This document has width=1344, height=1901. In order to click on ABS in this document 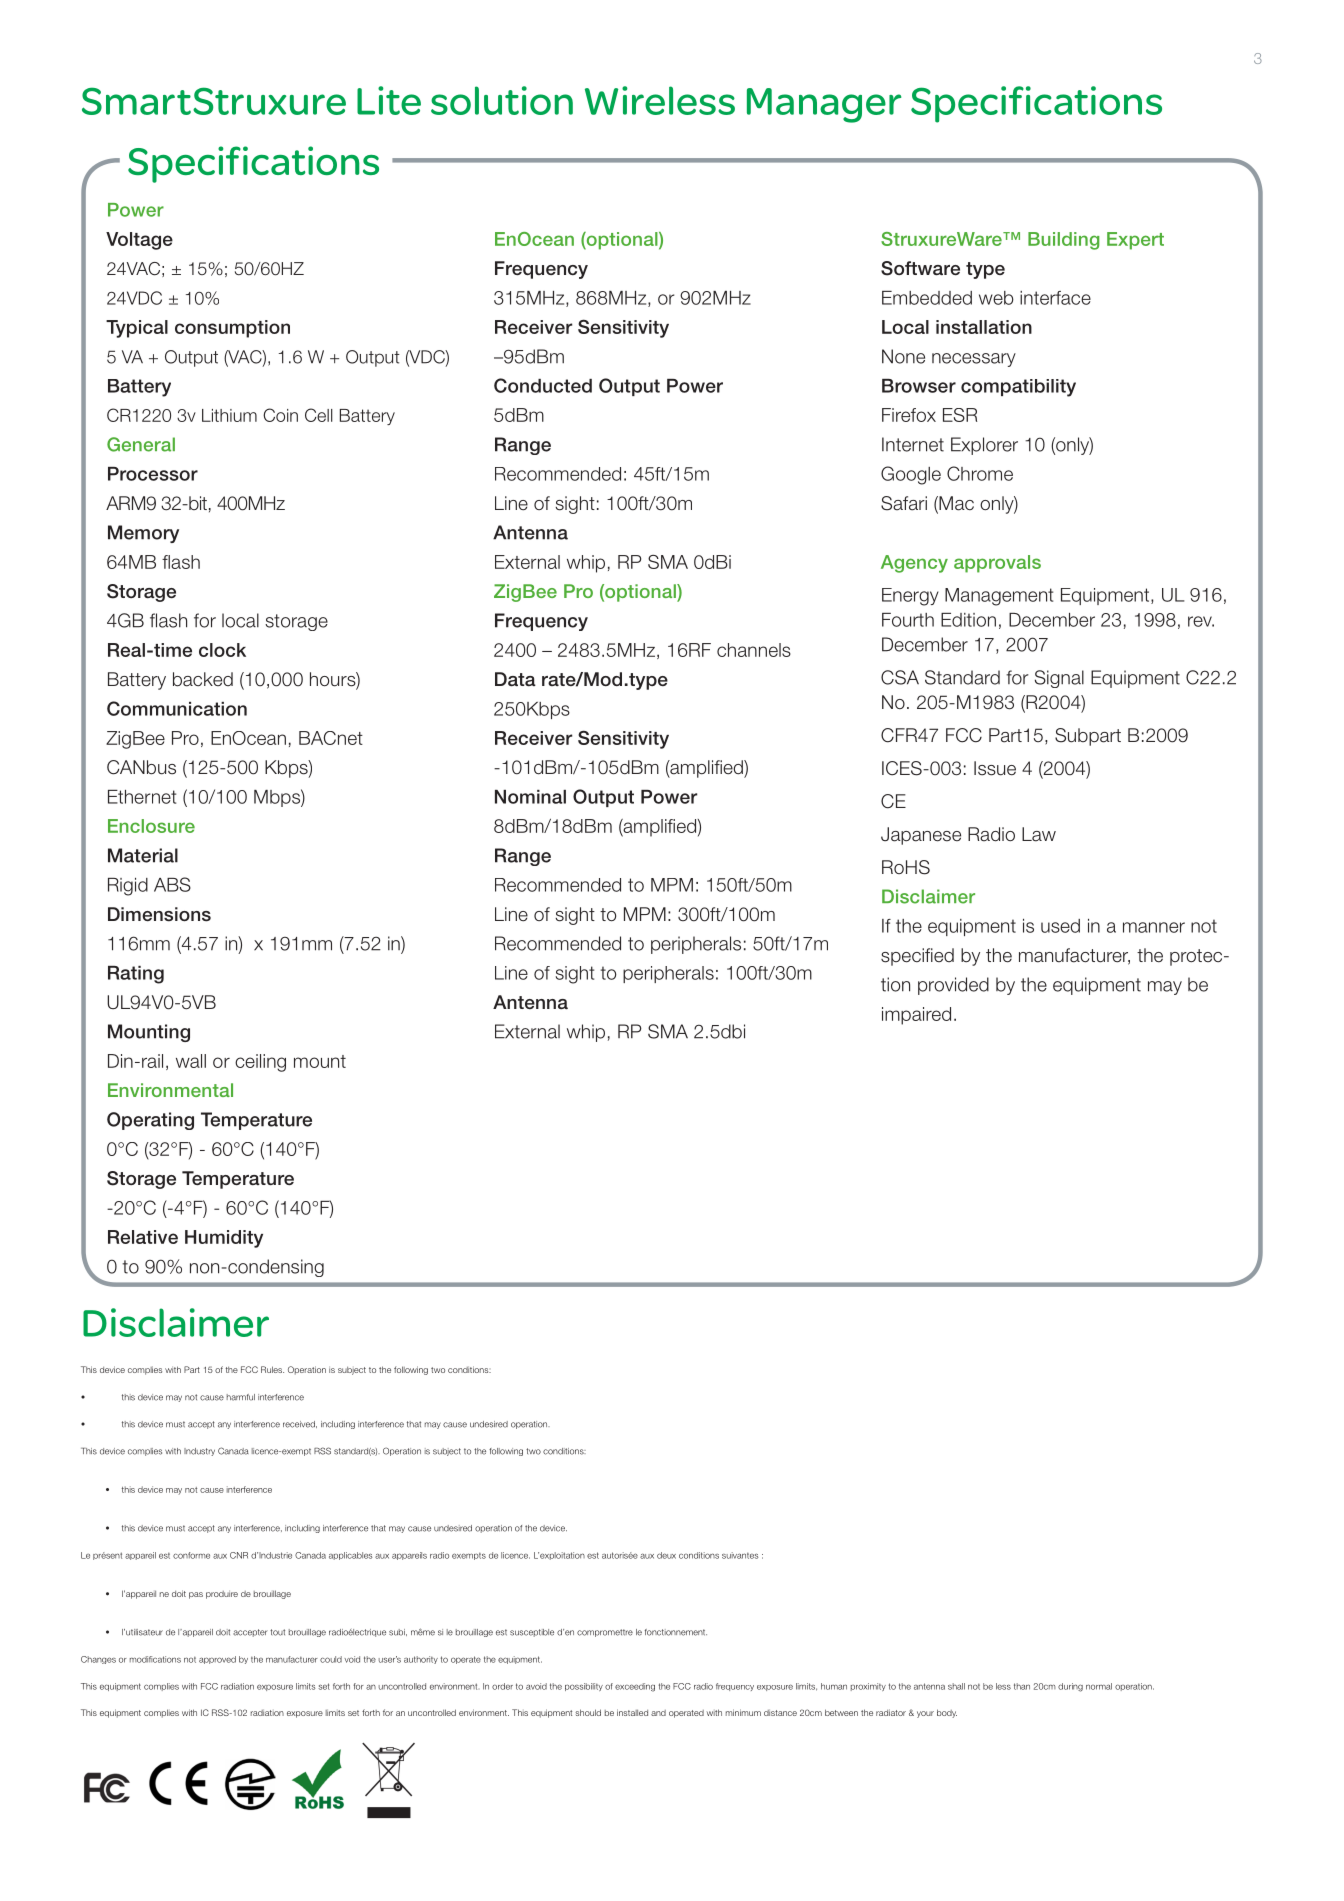, I will do `click(172, 884)`.
